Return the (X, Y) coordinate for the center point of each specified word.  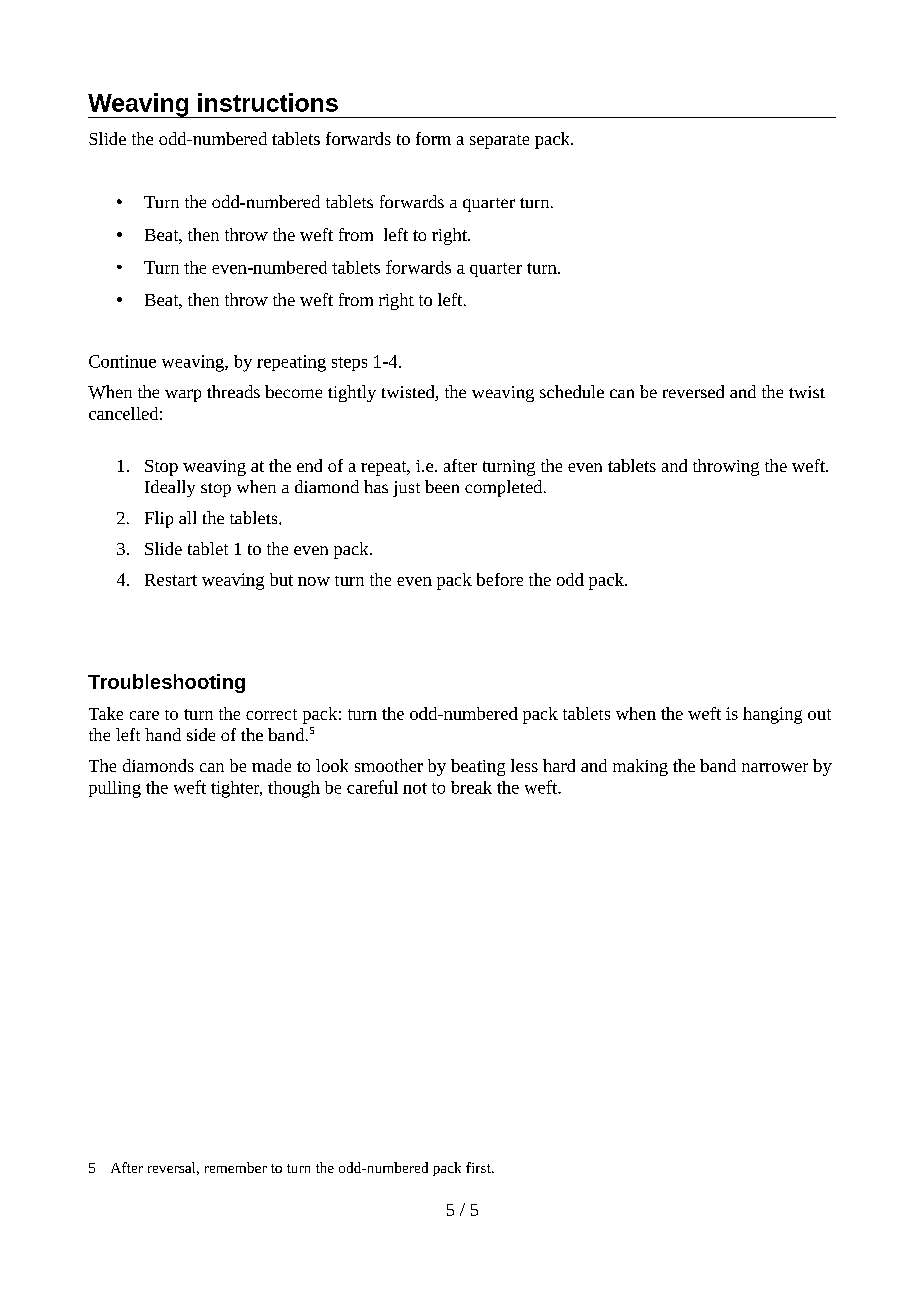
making (640, 767)
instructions (268, 102)
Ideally (170, 488)
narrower (775, 767)
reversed (693, 391)
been (442, 486)
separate (499, 142)
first (479, 1167)
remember (236, 1167)
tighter (236, 789)
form (433, 138)
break (471, 787)
